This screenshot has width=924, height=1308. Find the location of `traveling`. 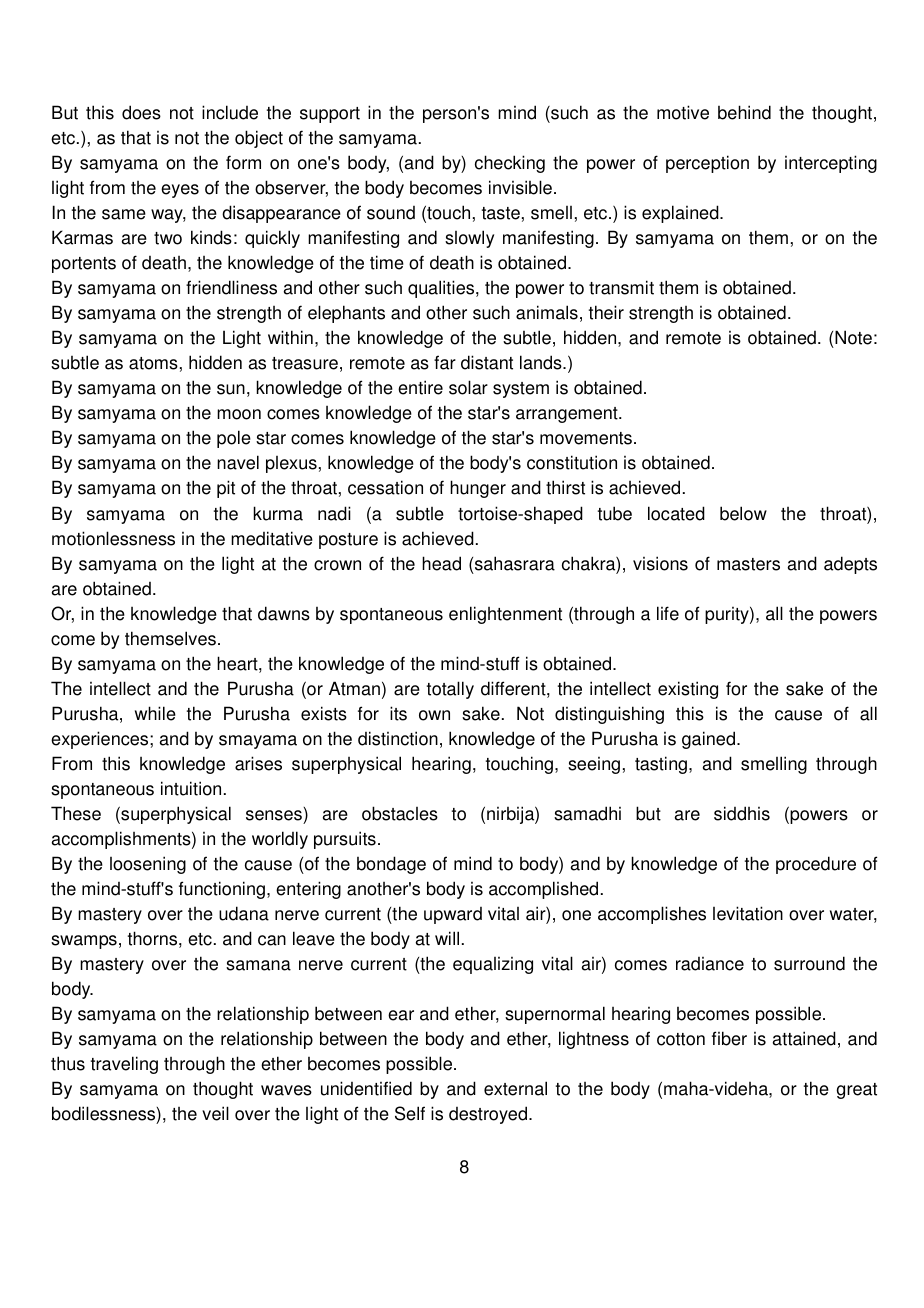

traveling is located at coordinates (124, 1065).
